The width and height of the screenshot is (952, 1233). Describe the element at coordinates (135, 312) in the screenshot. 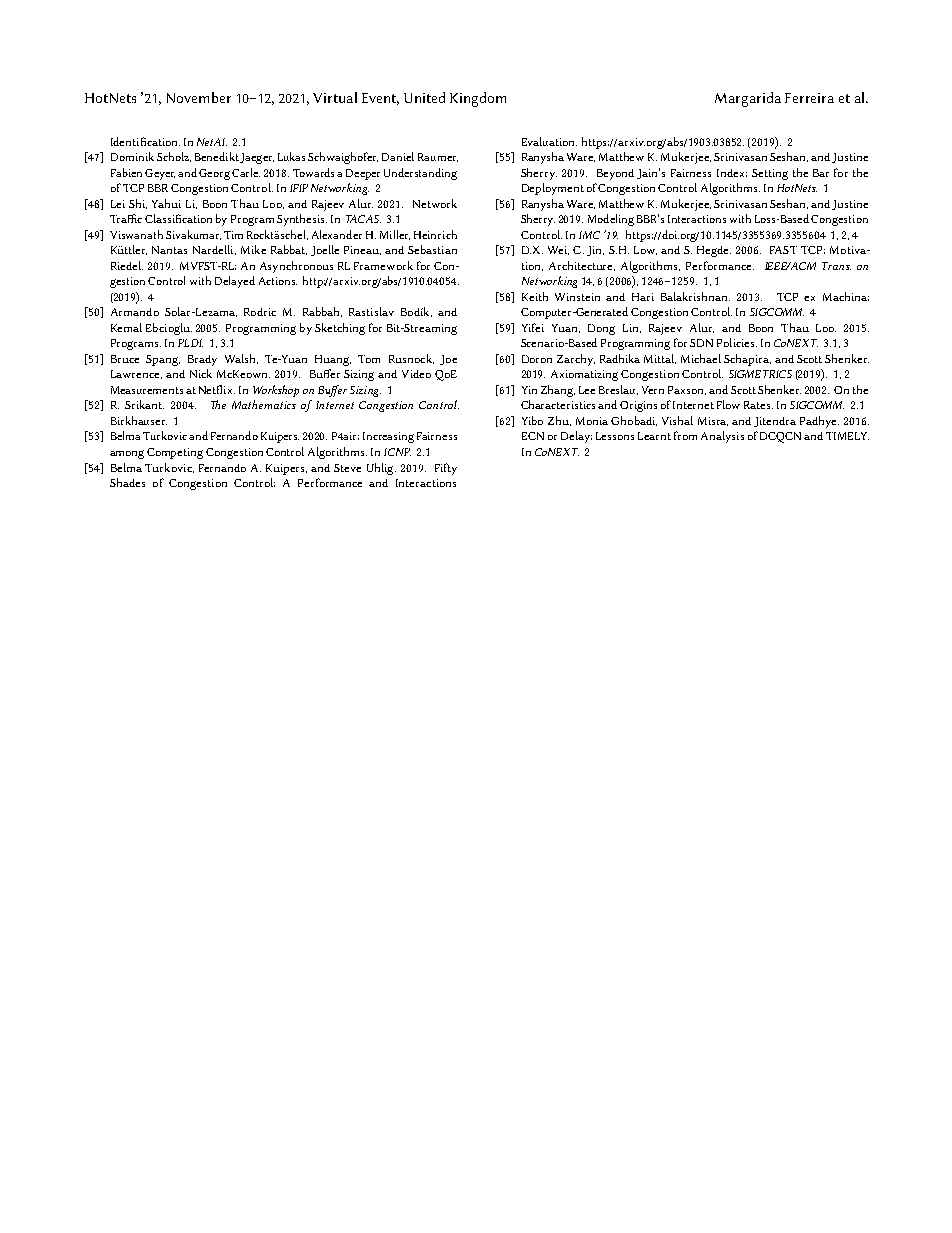

I see `Armando` at that location.
